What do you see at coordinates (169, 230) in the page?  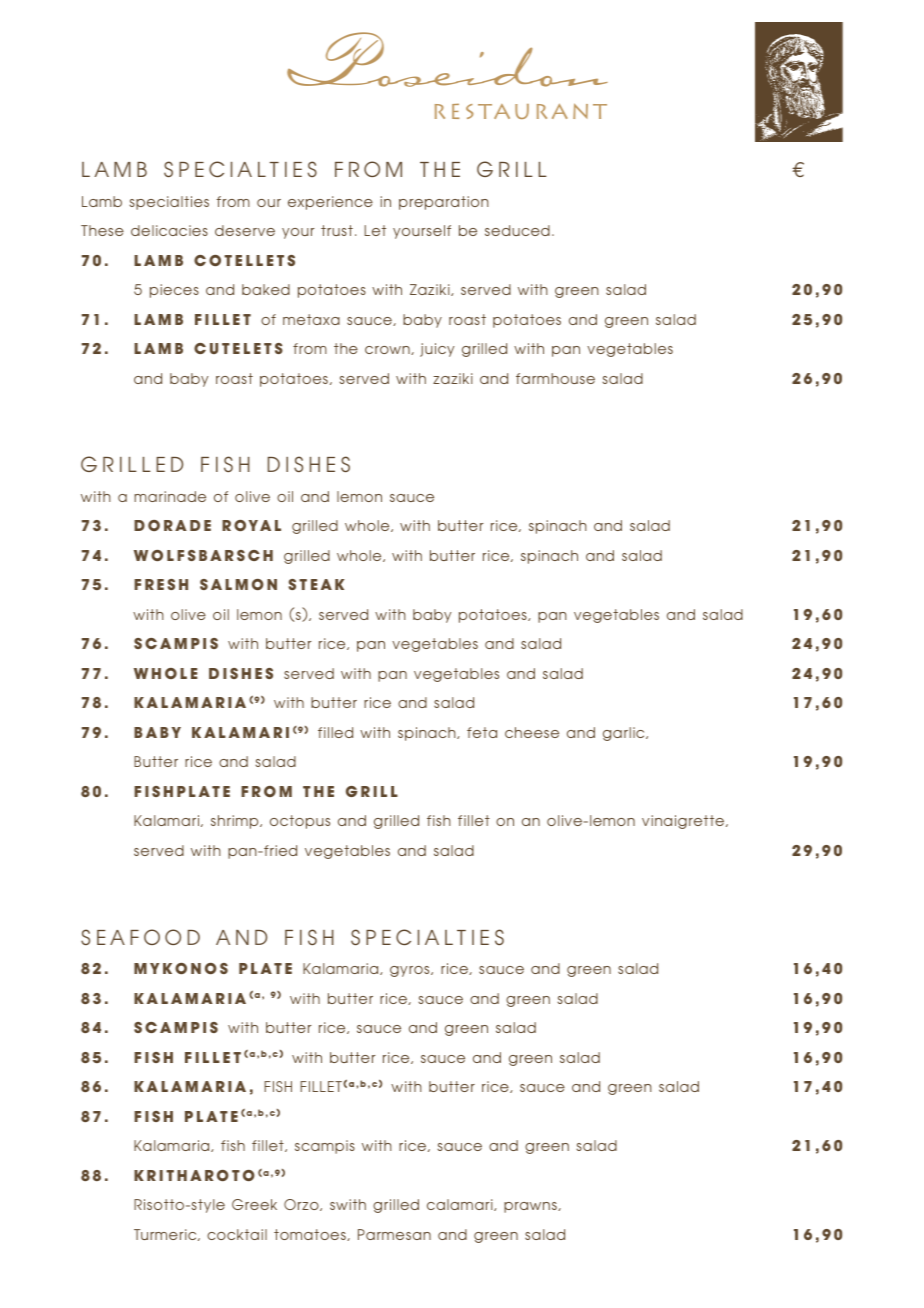 I see `delicacies` at bounding box center [169, 230].
